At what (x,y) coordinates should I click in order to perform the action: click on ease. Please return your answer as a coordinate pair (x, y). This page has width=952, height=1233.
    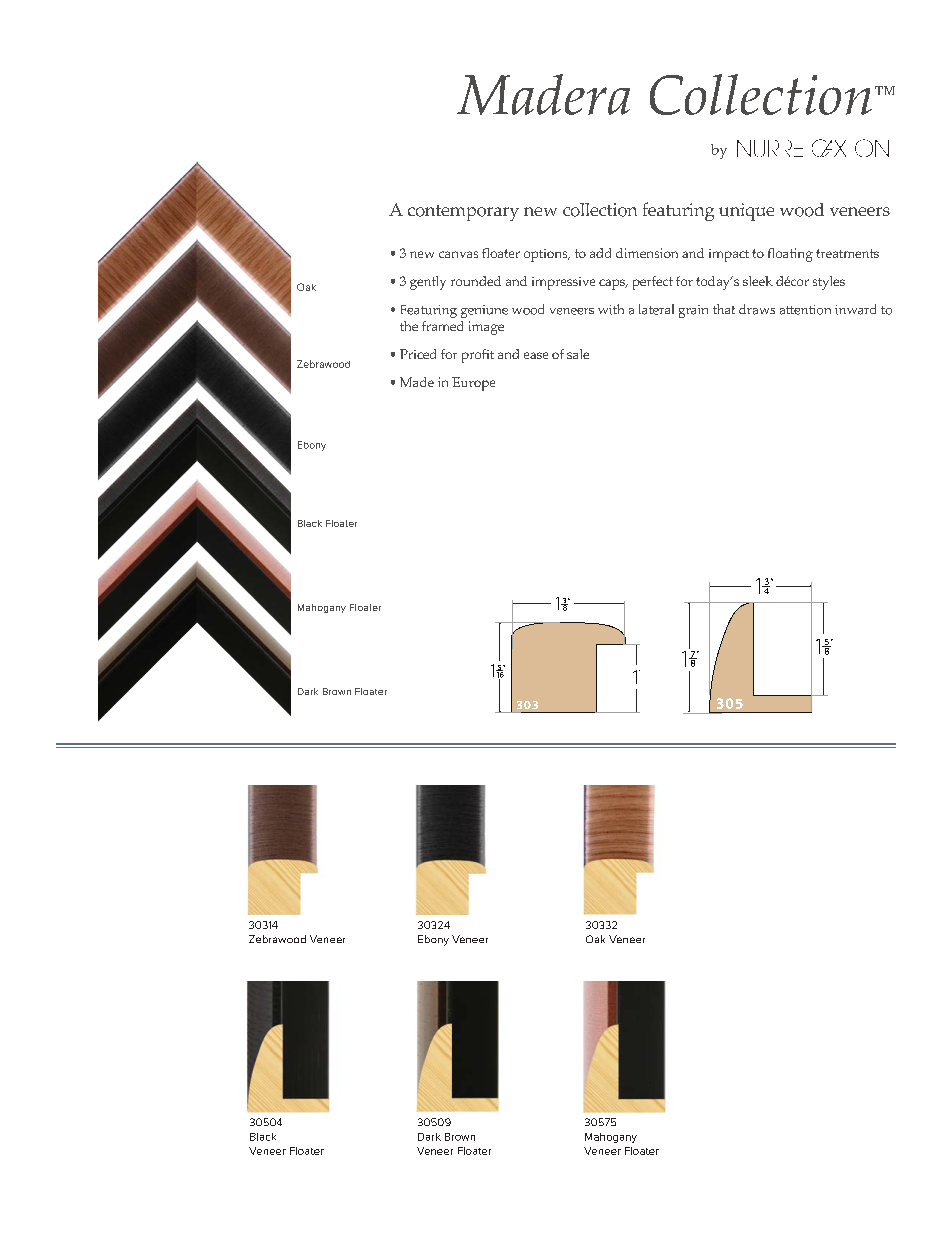
    Looking at the image, I should click on (536, 355).
